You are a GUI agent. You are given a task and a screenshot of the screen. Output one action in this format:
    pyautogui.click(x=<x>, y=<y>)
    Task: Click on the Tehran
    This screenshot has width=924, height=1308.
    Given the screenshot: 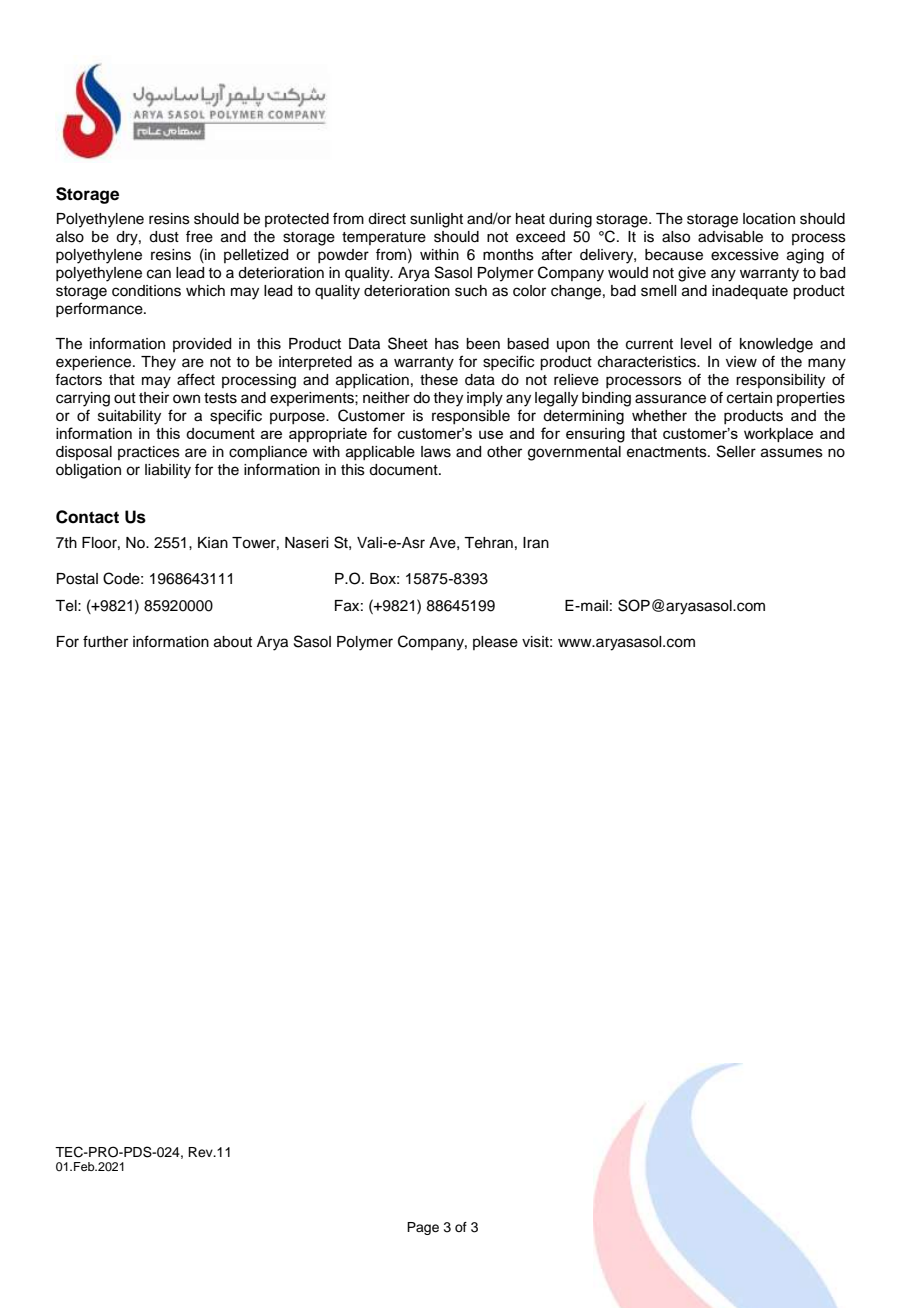 What is the action you would take?
    pyautogui.click(x=488, y=543)
